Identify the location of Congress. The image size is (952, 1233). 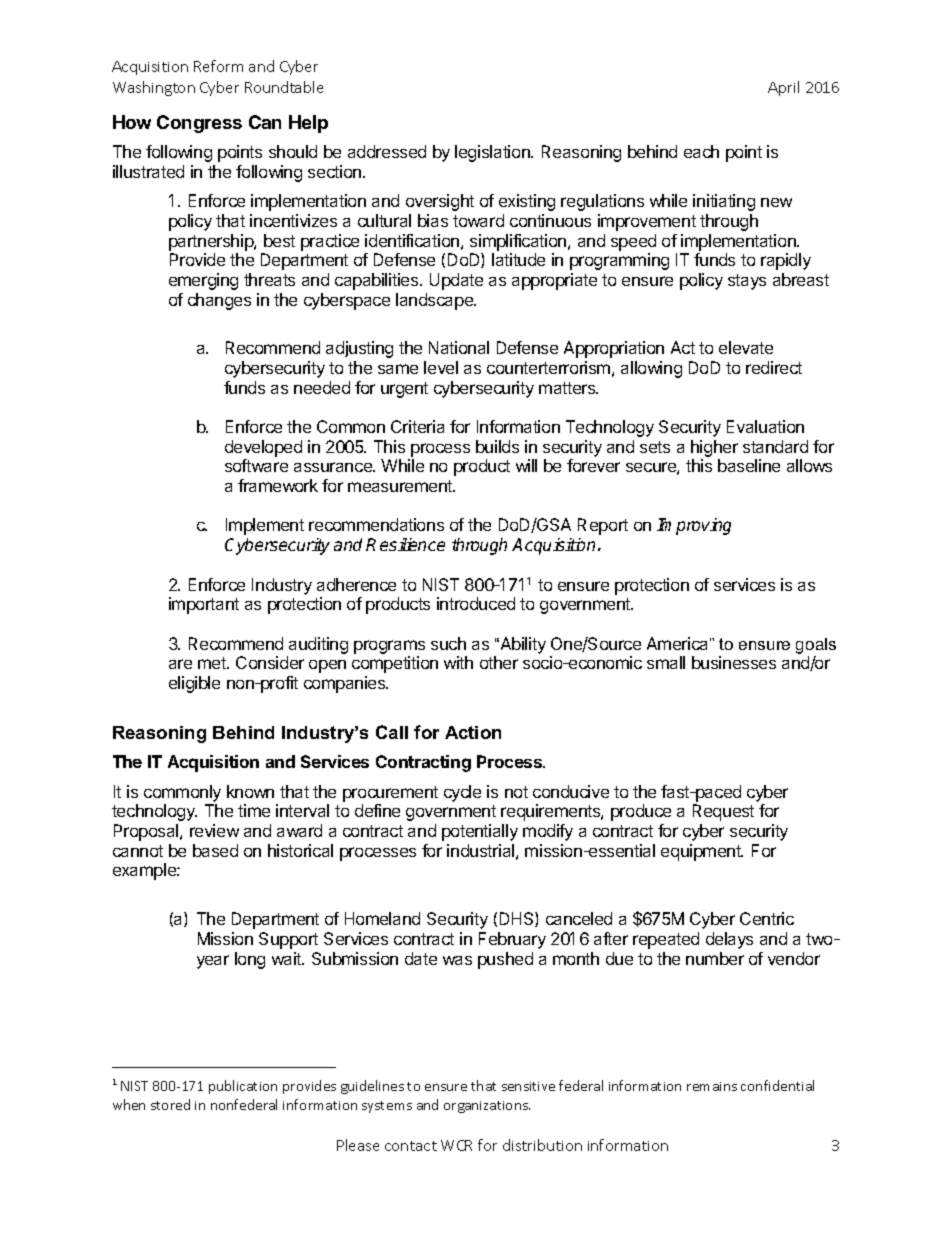
(199, 124).
